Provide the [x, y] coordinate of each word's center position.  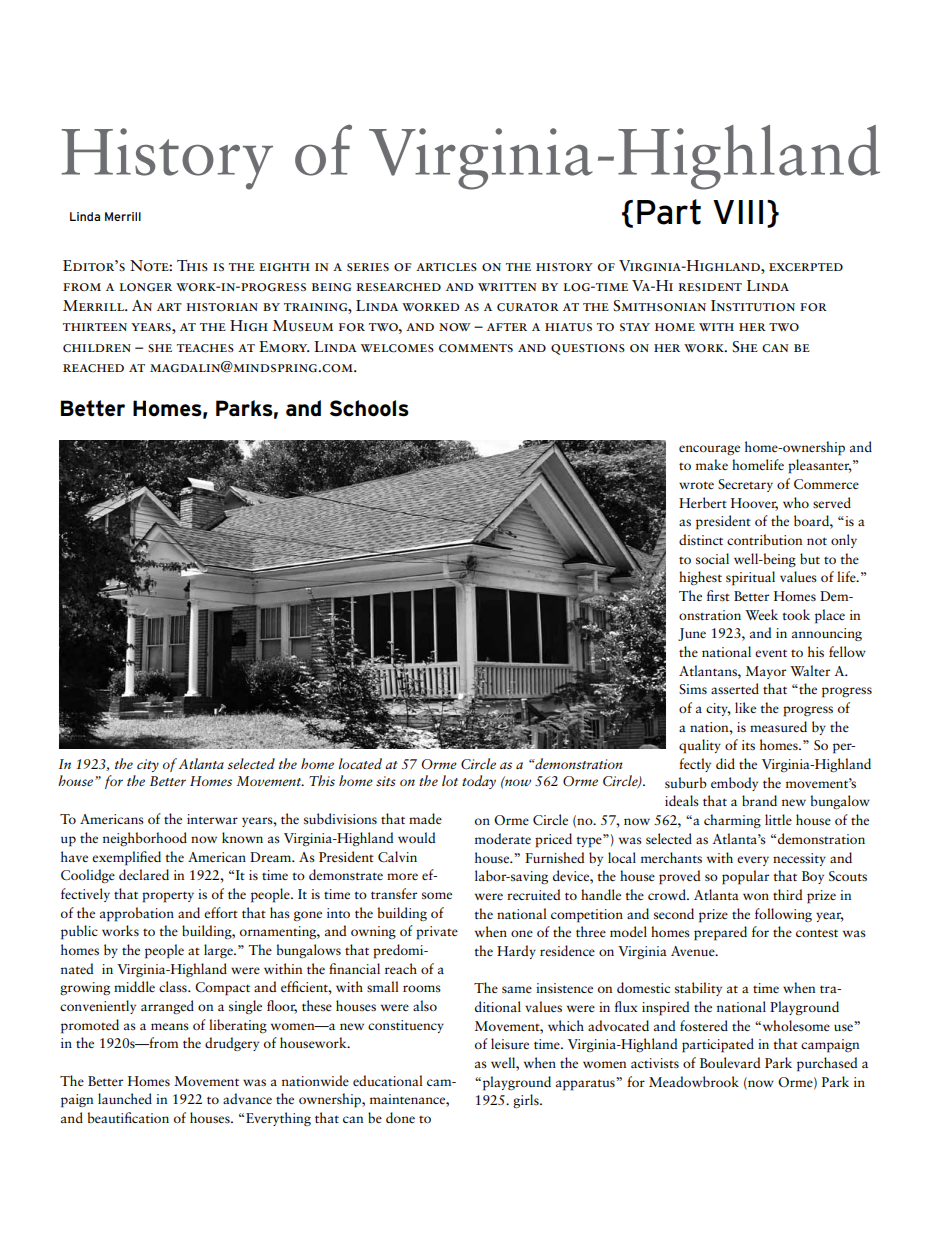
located [360, 763]
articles [446, 267]
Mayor [766, 672]
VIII [738, 212]
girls [527, 1101]
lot [450, 780]
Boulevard [730, 1062]
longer [146, 287]
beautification [128, 1117]
